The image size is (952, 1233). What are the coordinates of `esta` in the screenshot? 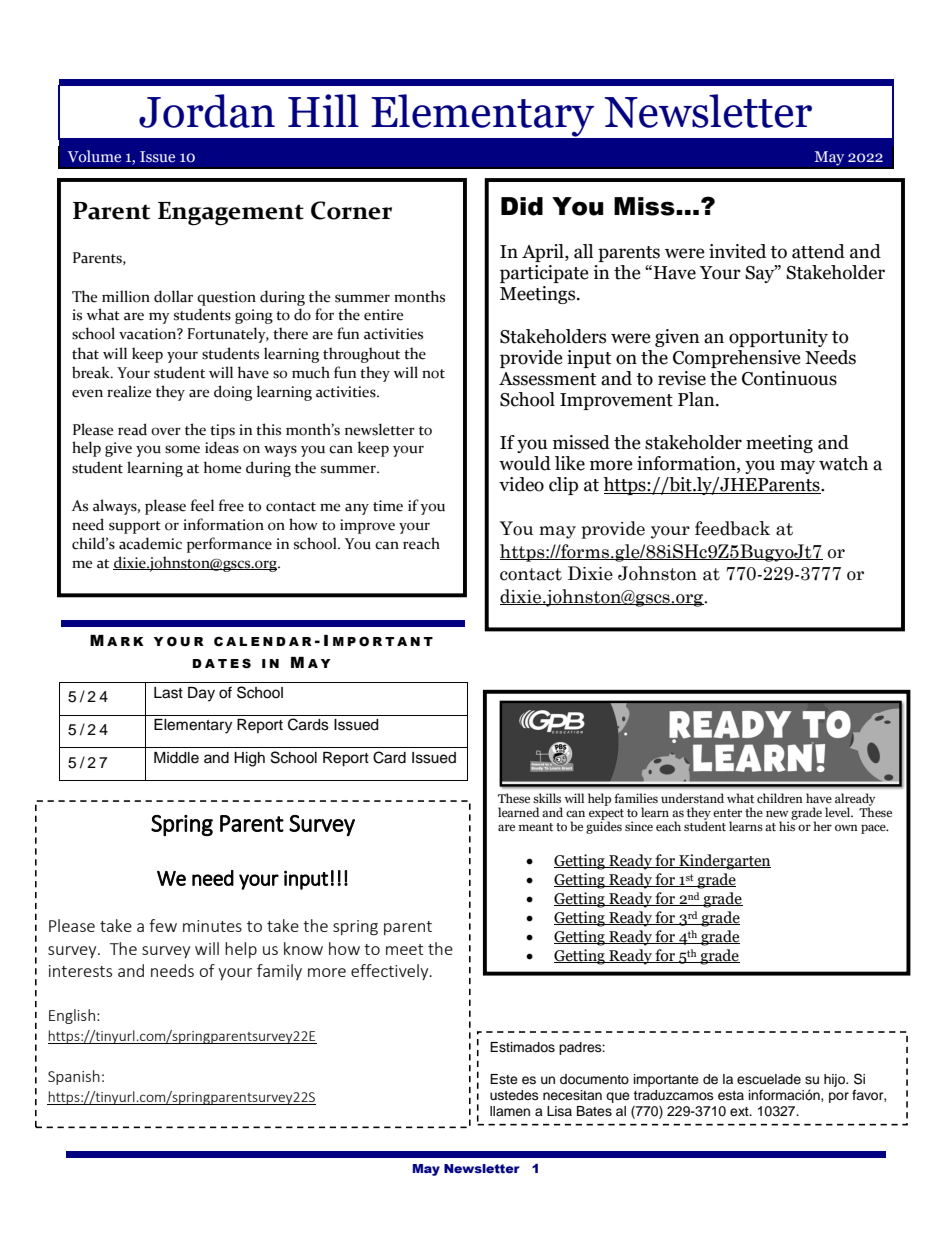 It's located at (731, 1095).
